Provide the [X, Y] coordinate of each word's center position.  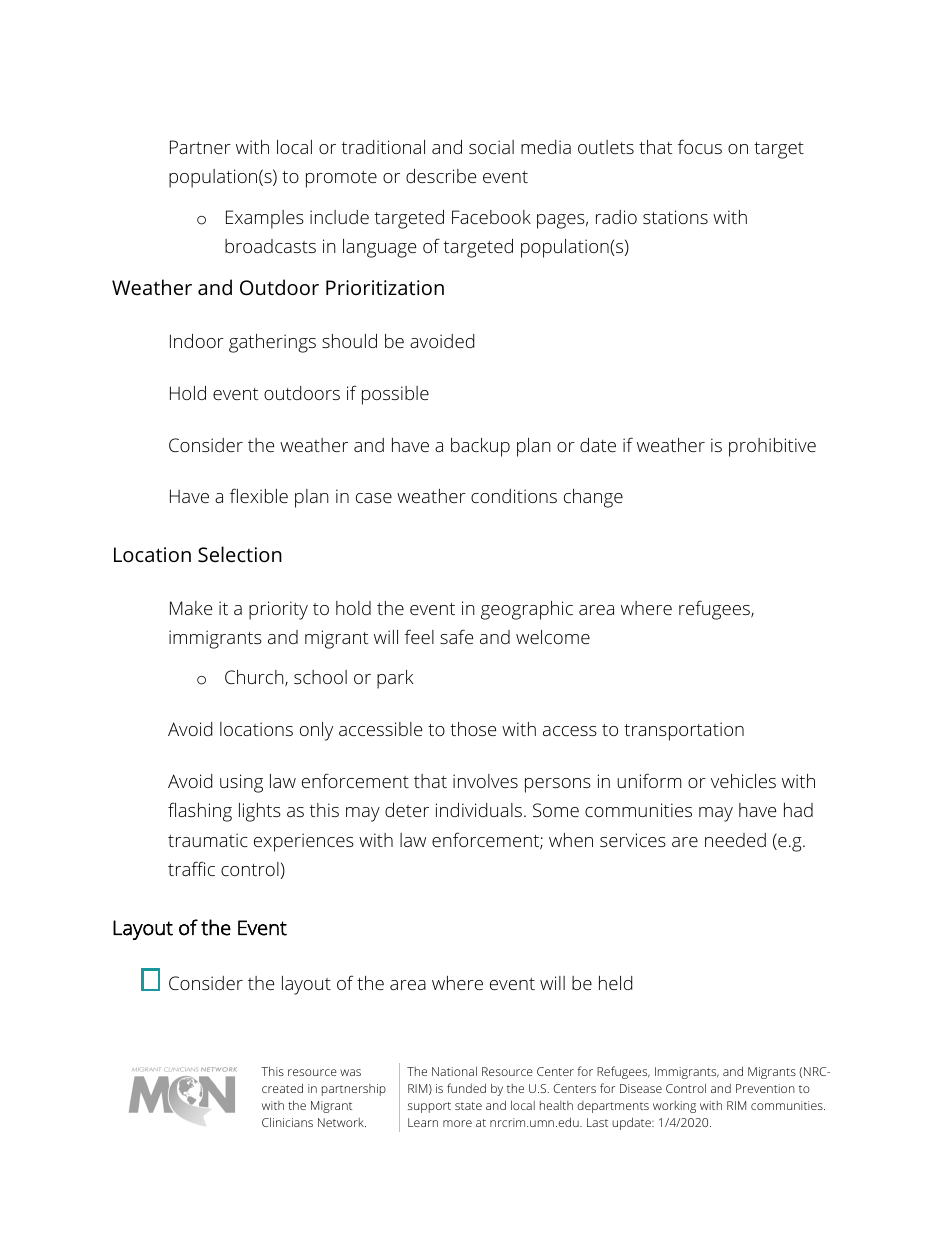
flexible [259, 495]
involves [485, 781]
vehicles [743, 781]
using [241, 783]
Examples [265, 219]
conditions [514, 496]
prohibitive [772, 447]
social [491, 147]
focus [700, 146]
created [282, 1088]
